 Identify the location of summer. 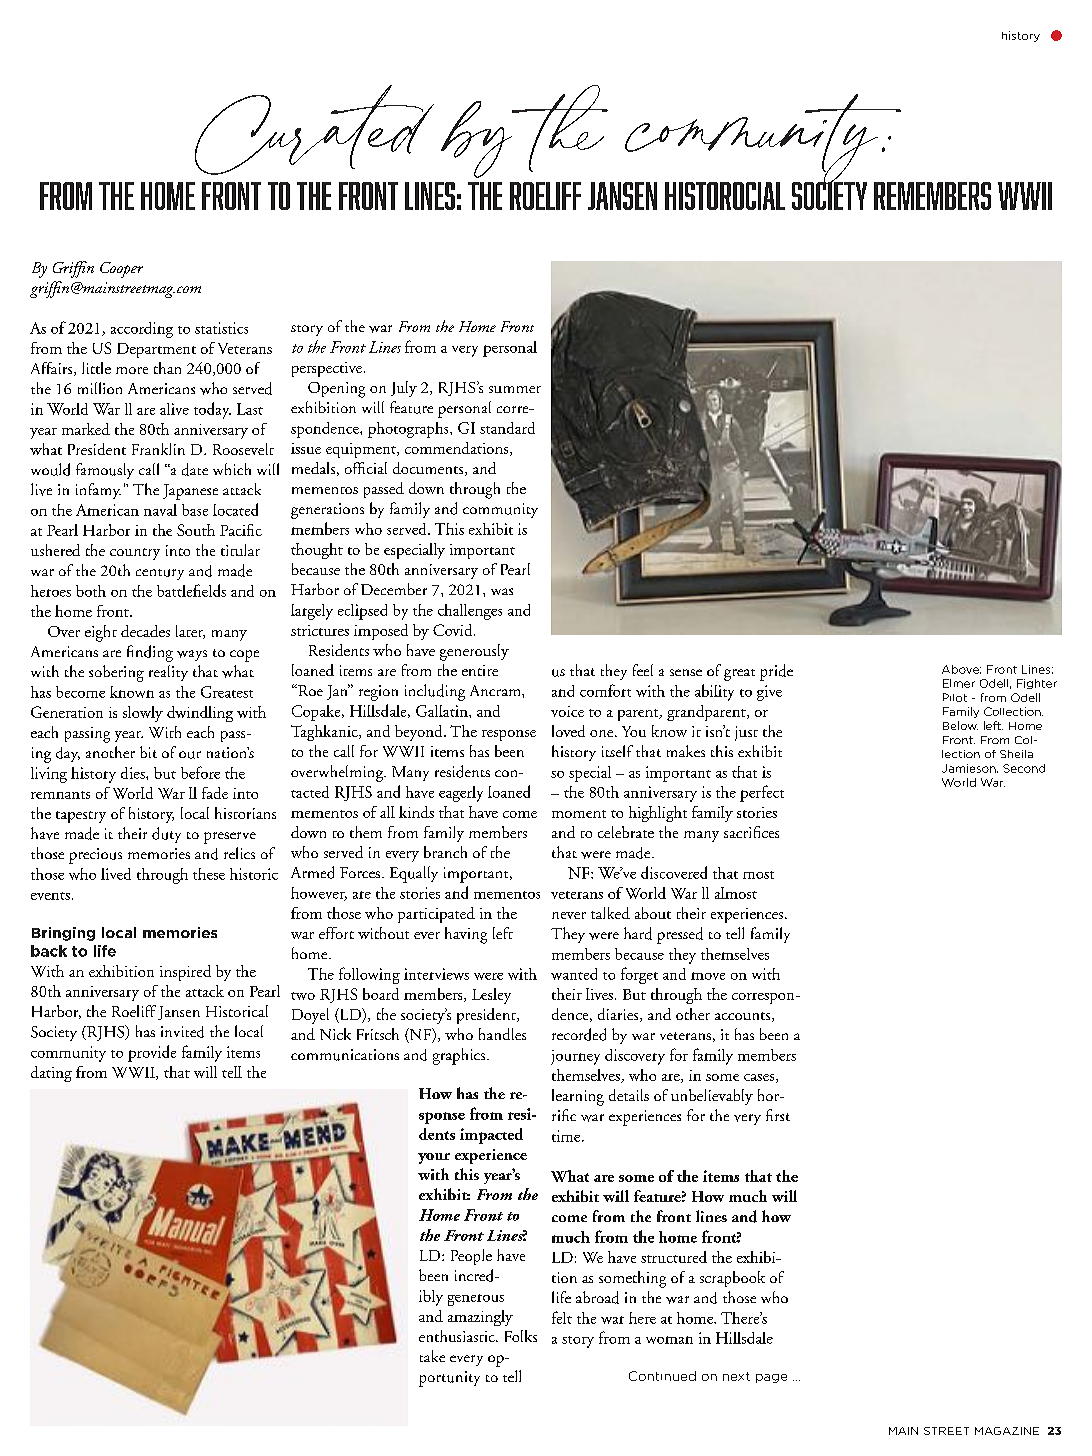
(515, 389).
